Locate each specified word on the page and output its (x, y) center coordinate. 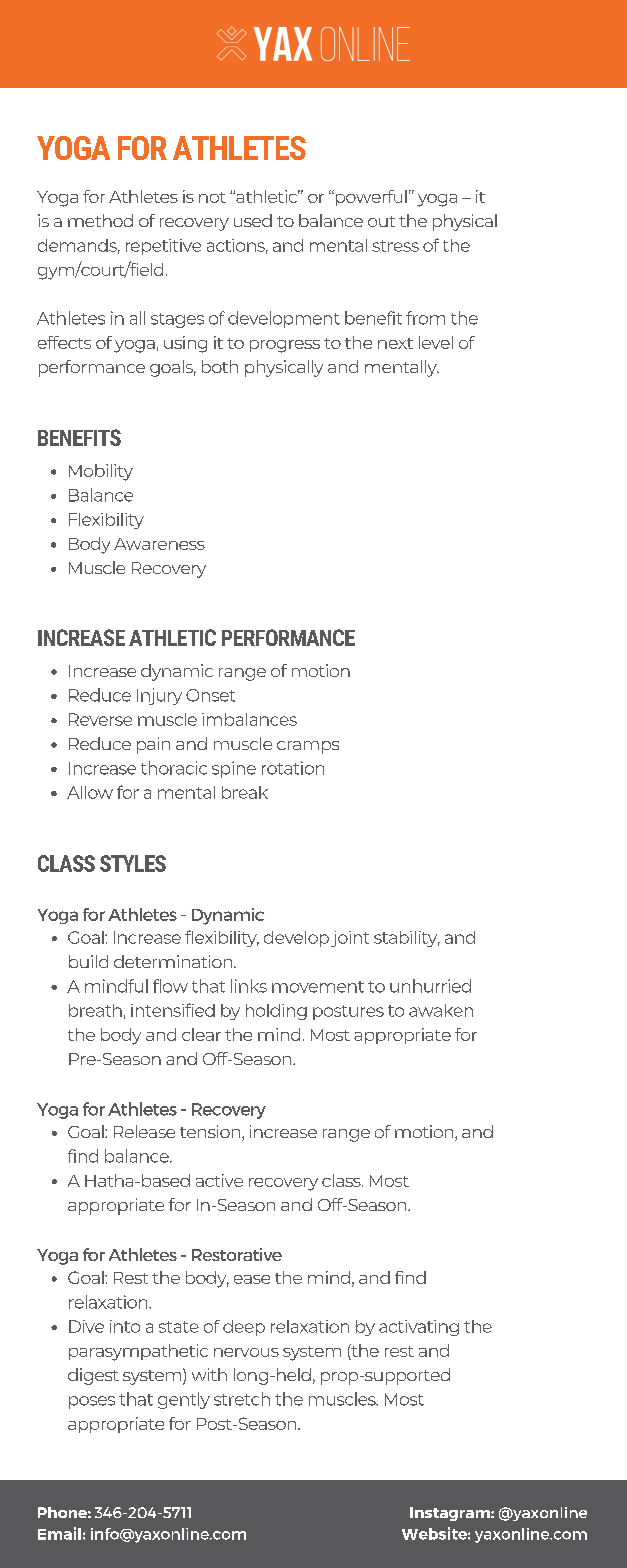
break (245, 792)
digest (93, 1376)
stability (407, 939)
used (253, 220)
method (100, 220)
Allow (90, 792)
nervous (246, 1352)
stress (395, 246)
